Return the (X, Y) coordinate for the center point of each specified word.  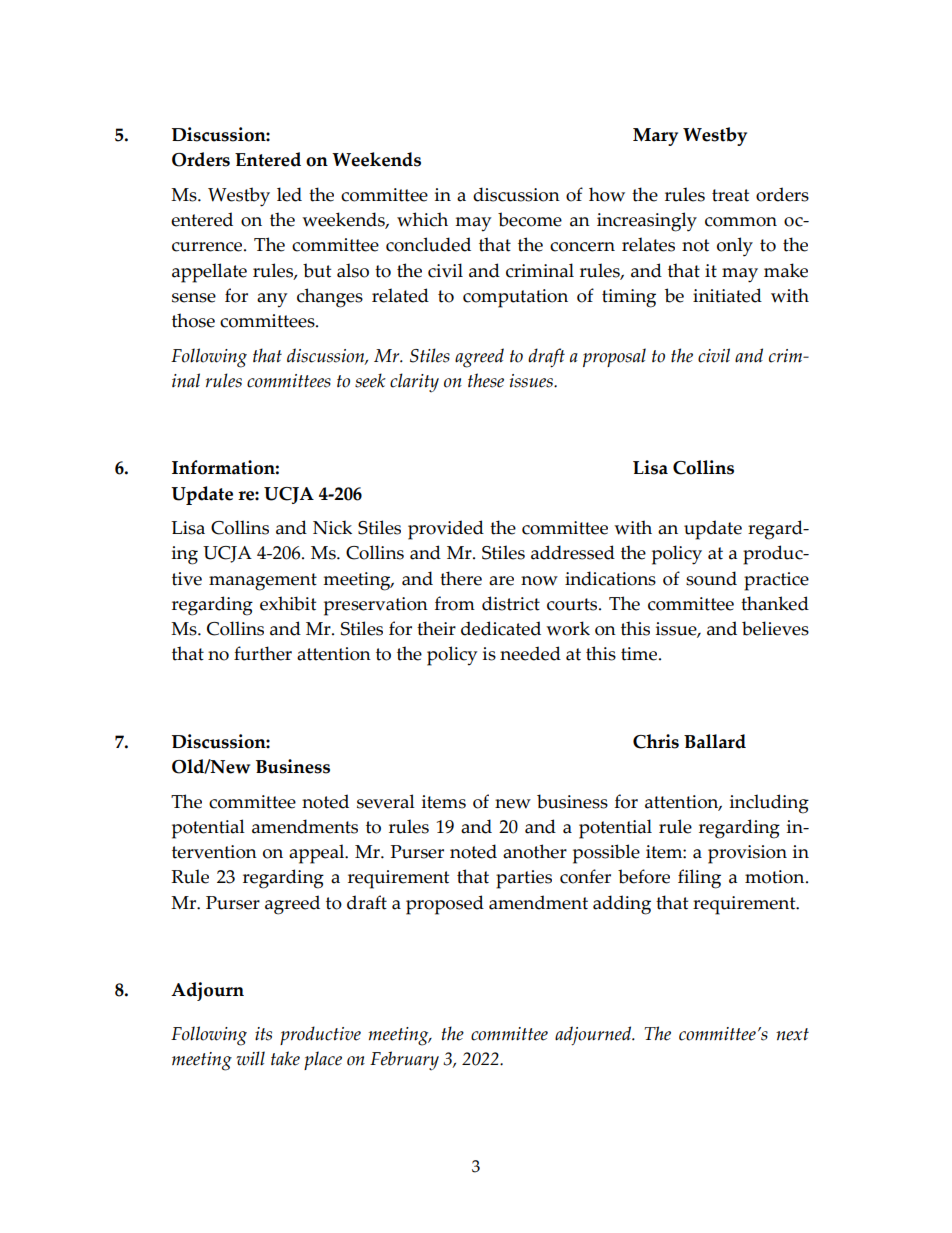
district (511, 603)
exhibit (288, 603)
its (263, 1034)
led (289, 194)
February (404, 1061)
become (530, 219)
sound (711, 578)
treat (730, 195)
